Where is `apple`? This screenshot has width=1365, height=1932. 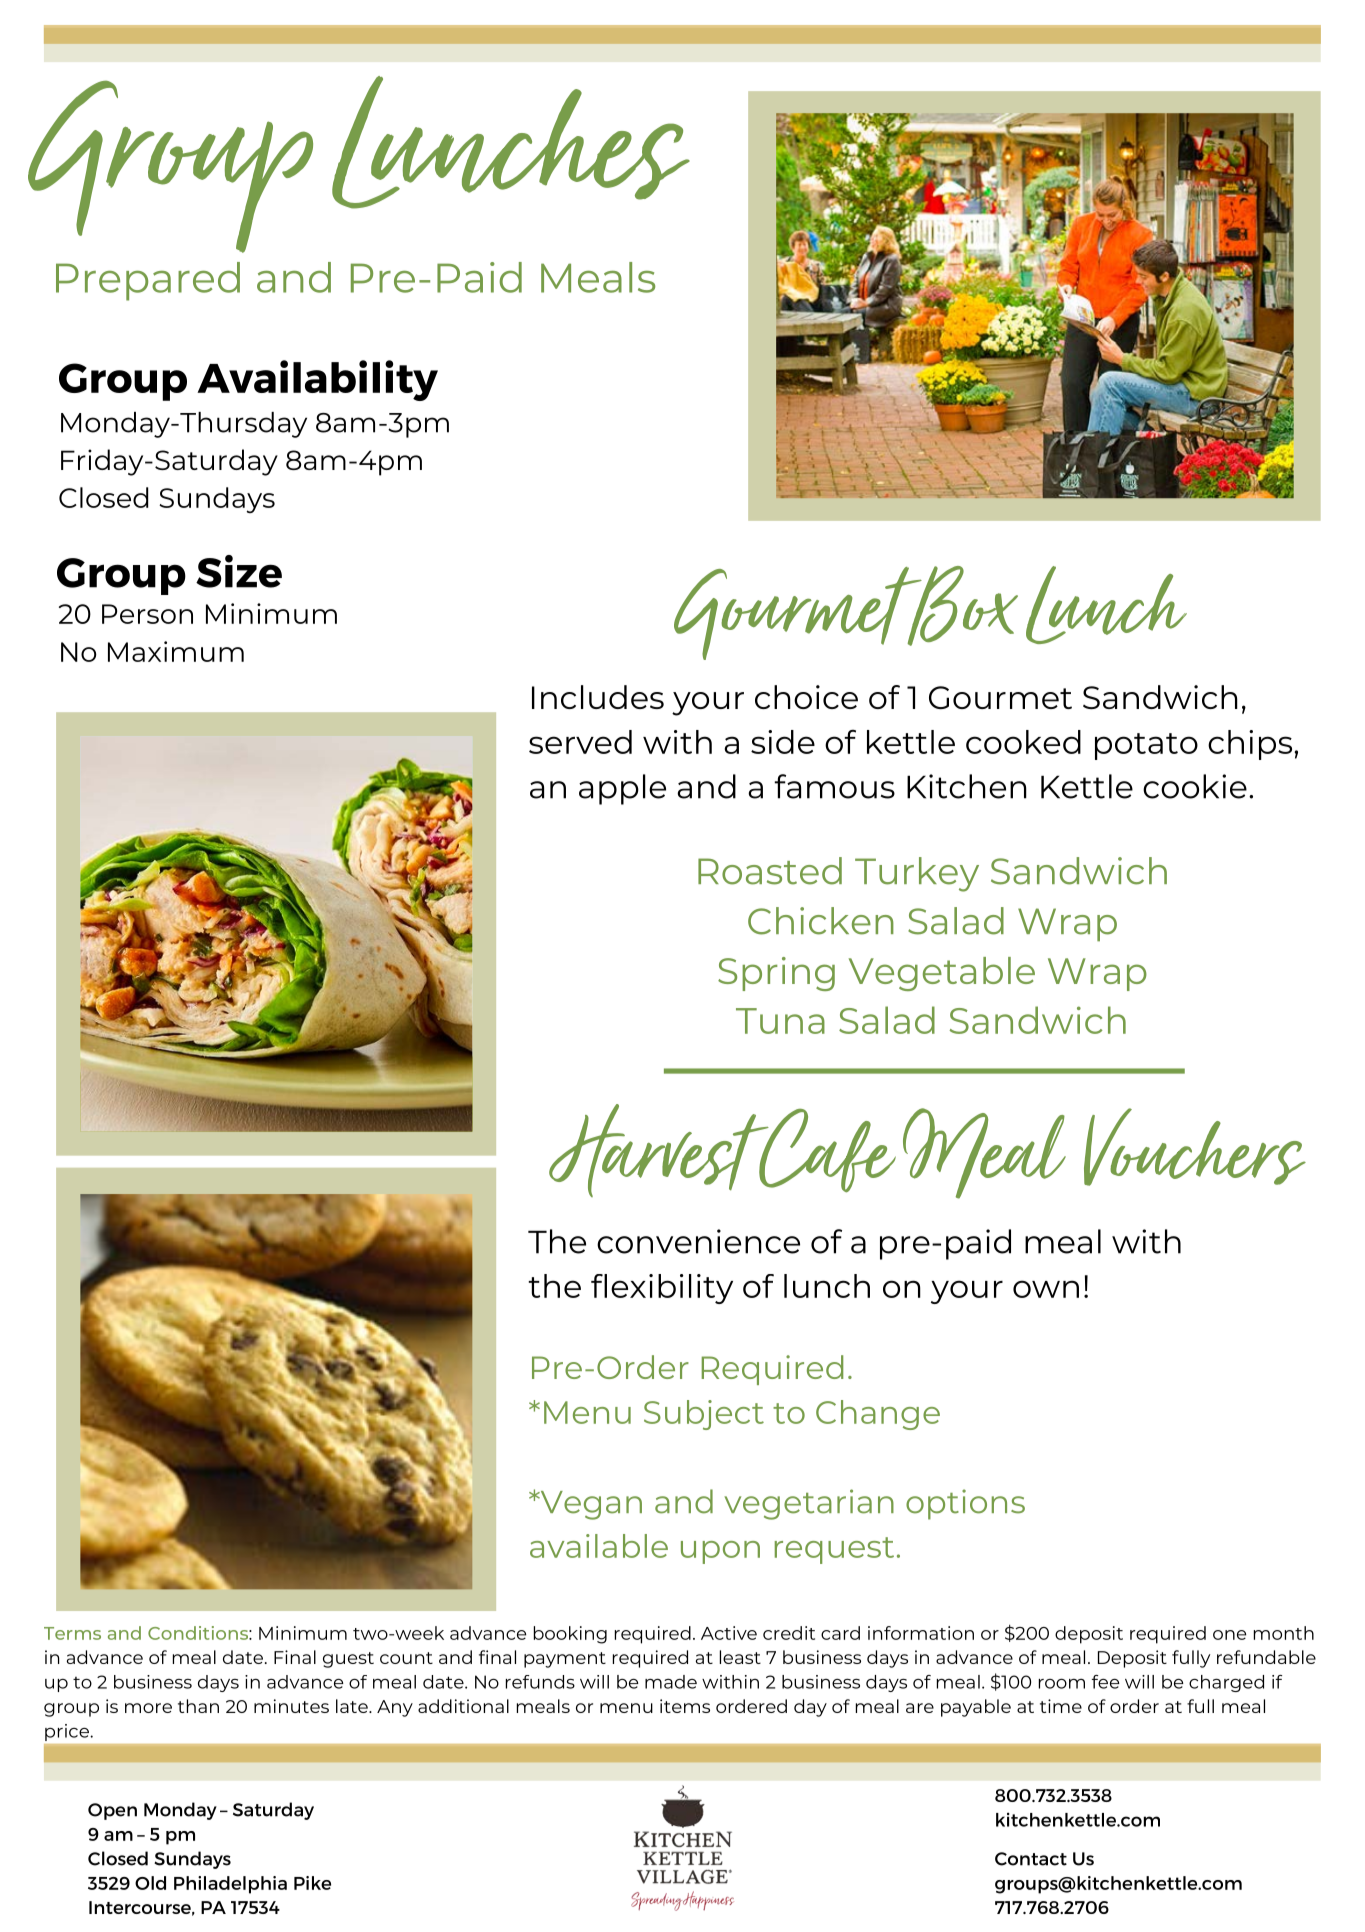
apple is located at coordinates (622, 789).
